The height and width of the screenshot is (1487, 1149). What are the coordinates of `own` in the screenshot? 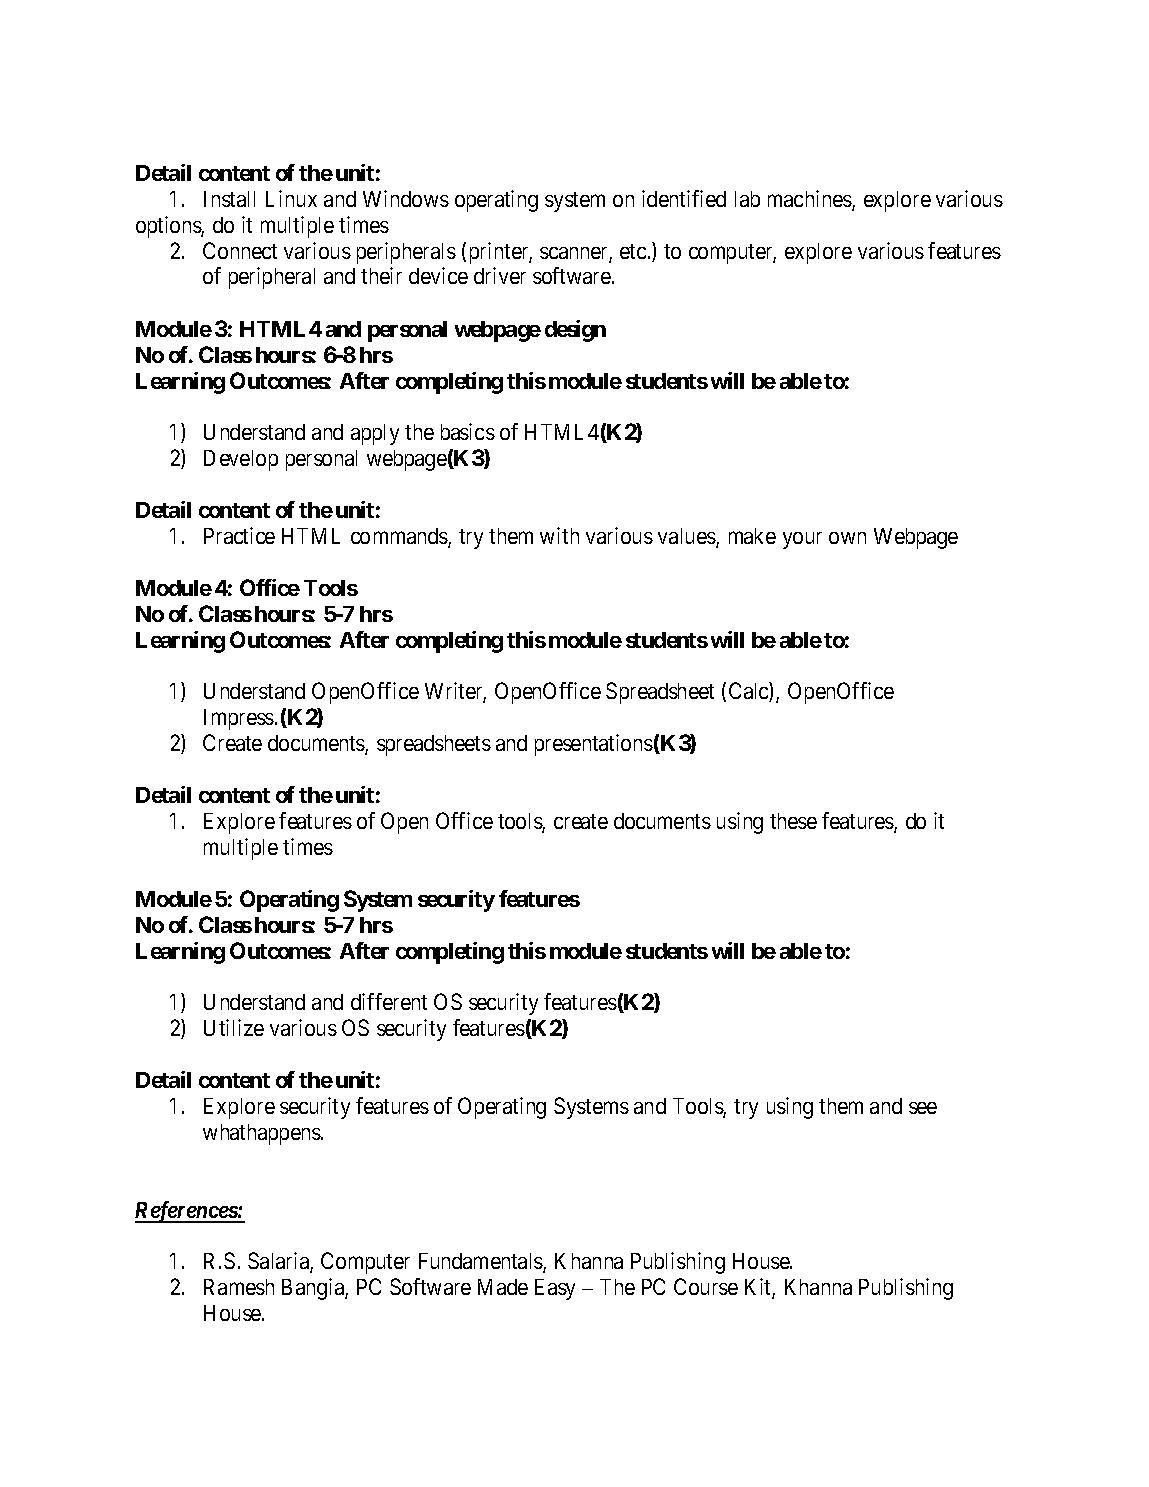 It's located at (847, 538).
